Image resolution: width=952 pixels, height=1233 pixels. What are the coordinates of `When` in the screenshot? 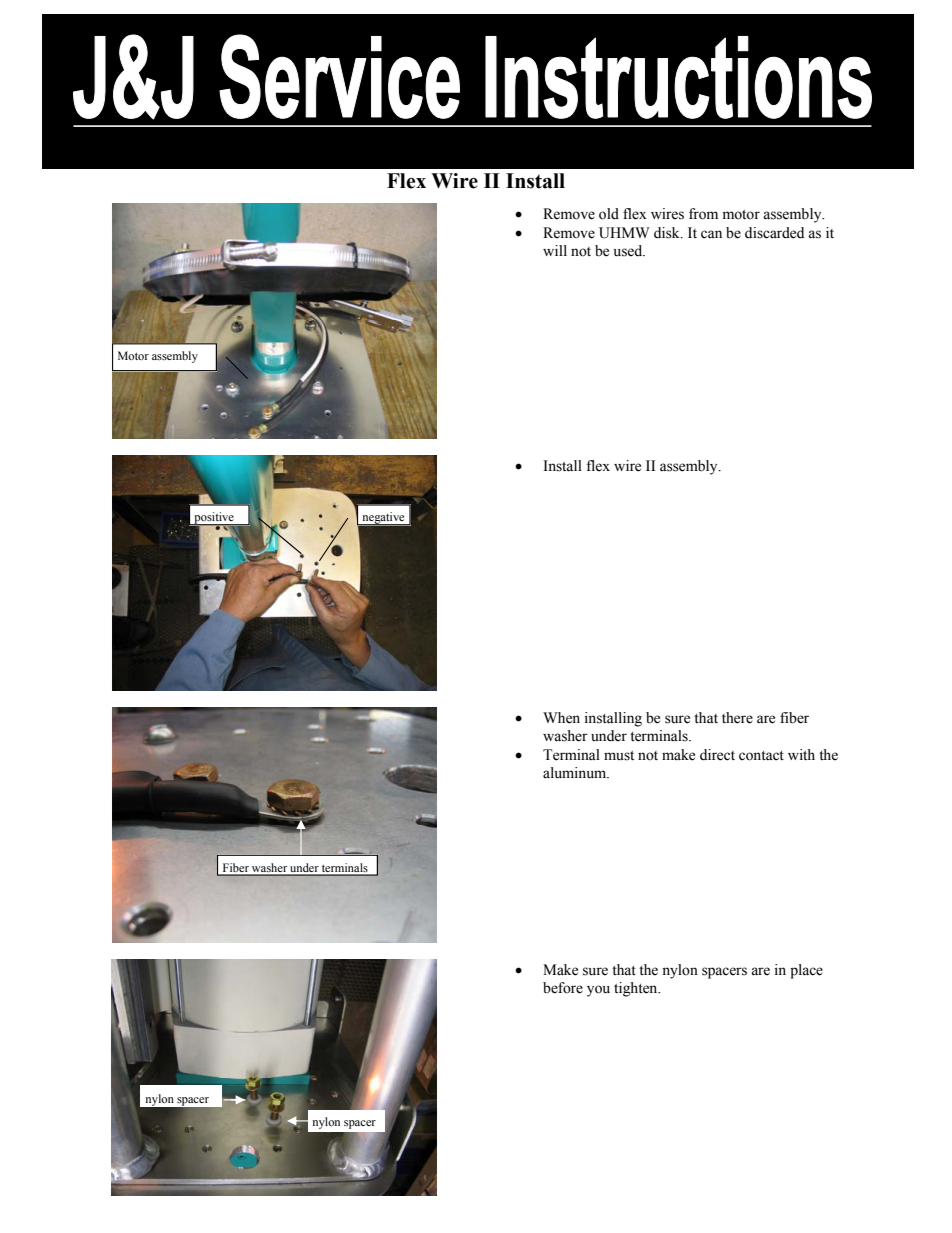 It's located at (561, 718).
